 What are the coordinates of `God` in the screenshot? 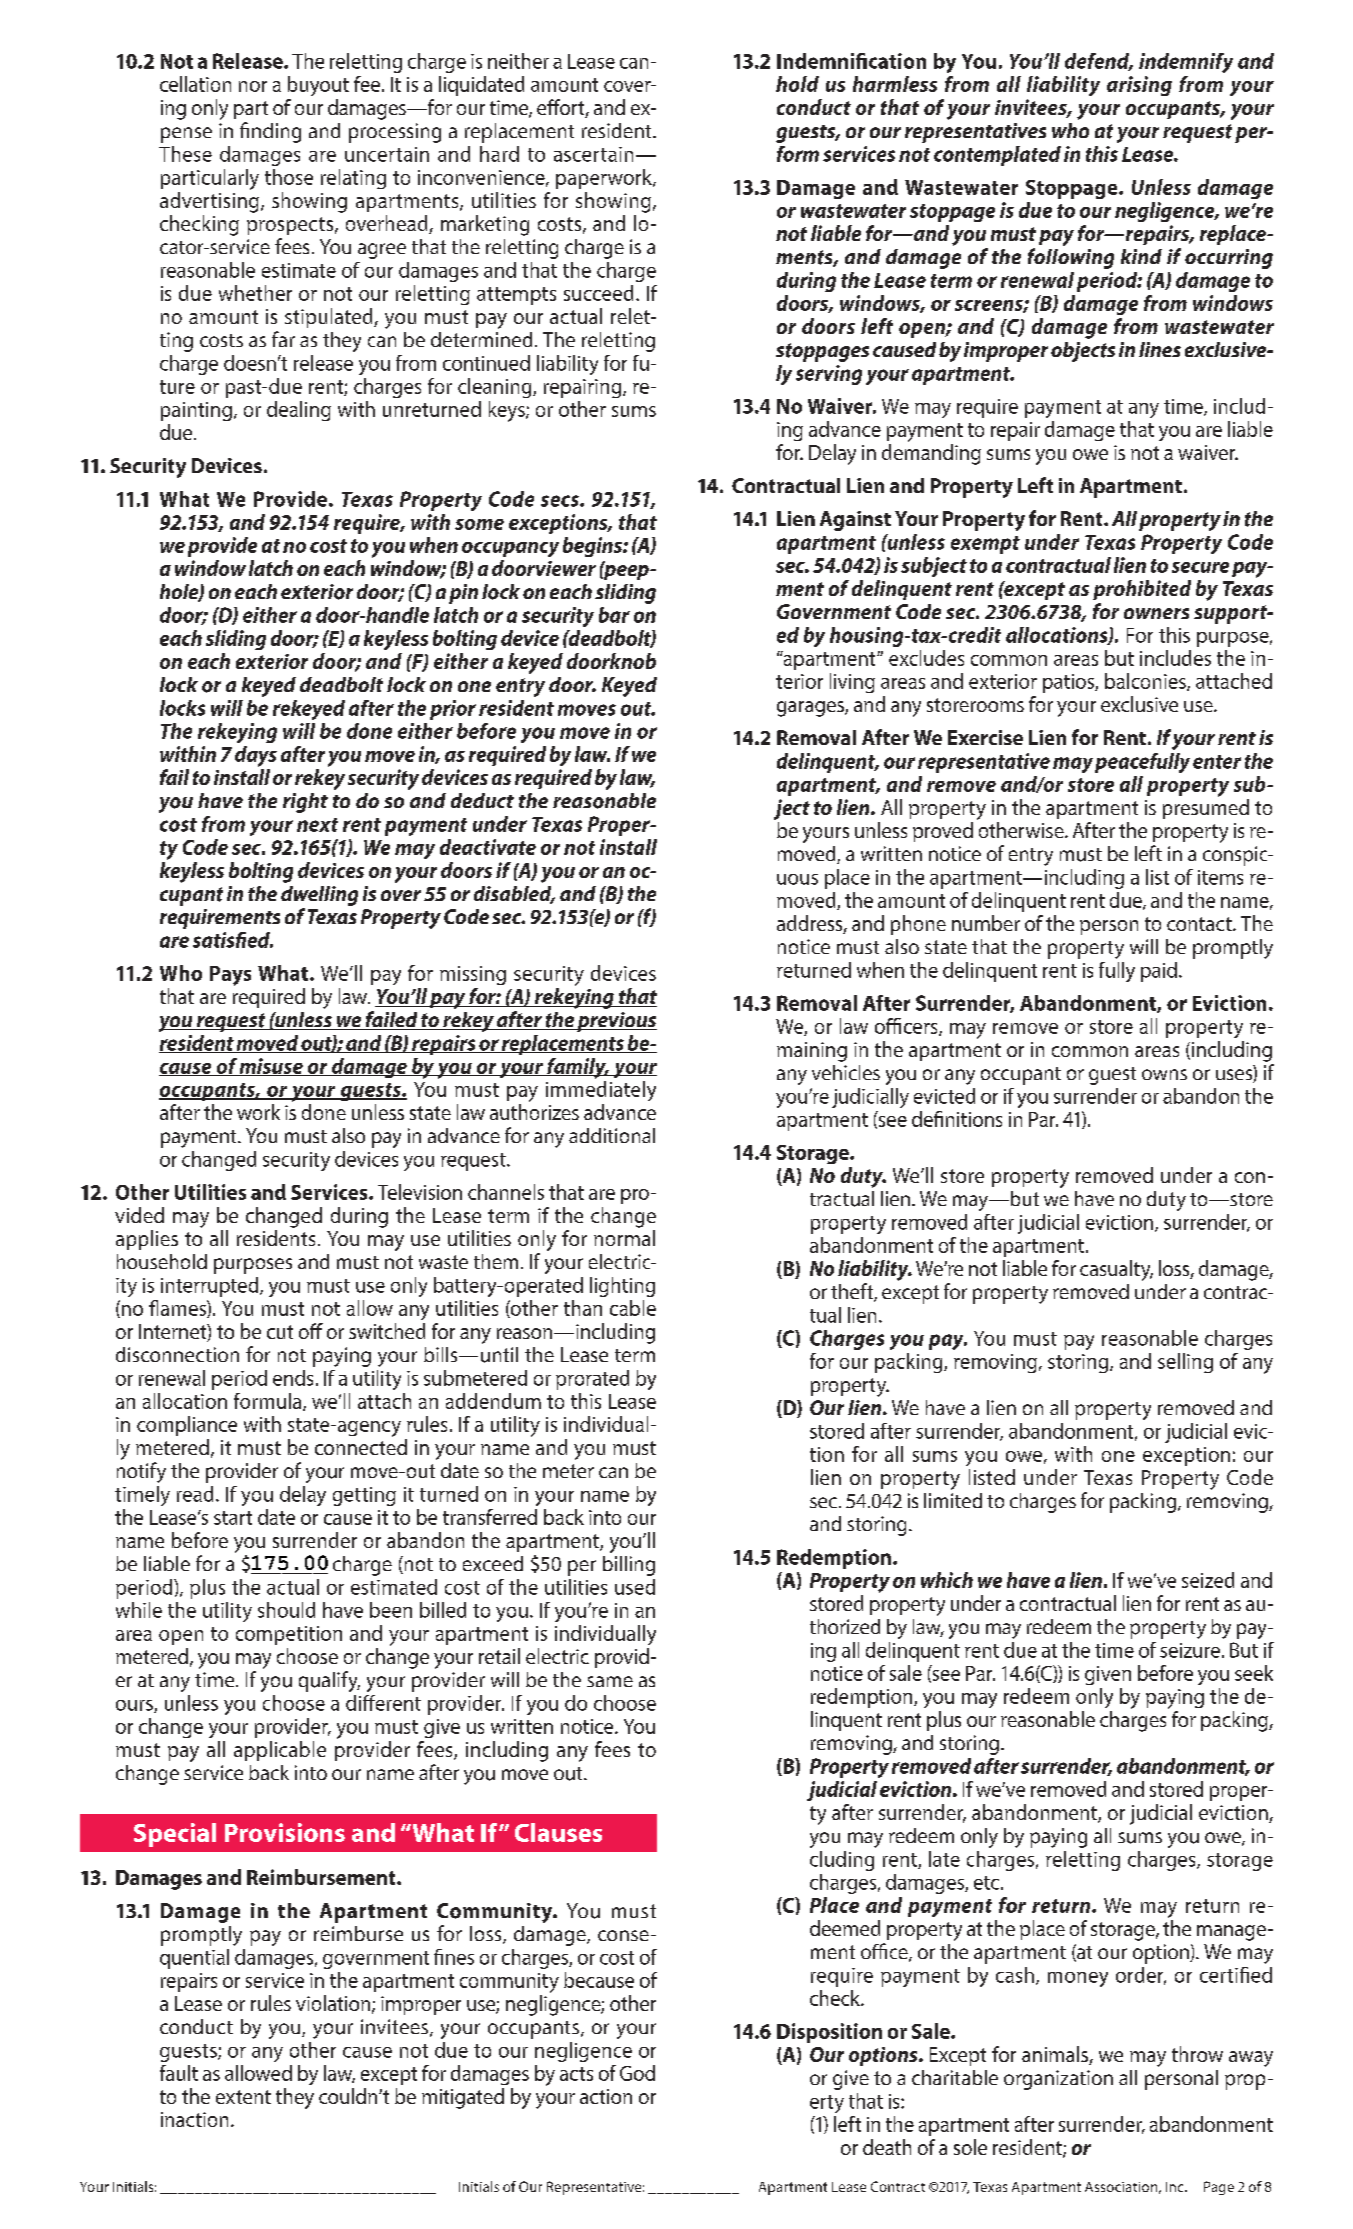 It's located at (637, 2073).
